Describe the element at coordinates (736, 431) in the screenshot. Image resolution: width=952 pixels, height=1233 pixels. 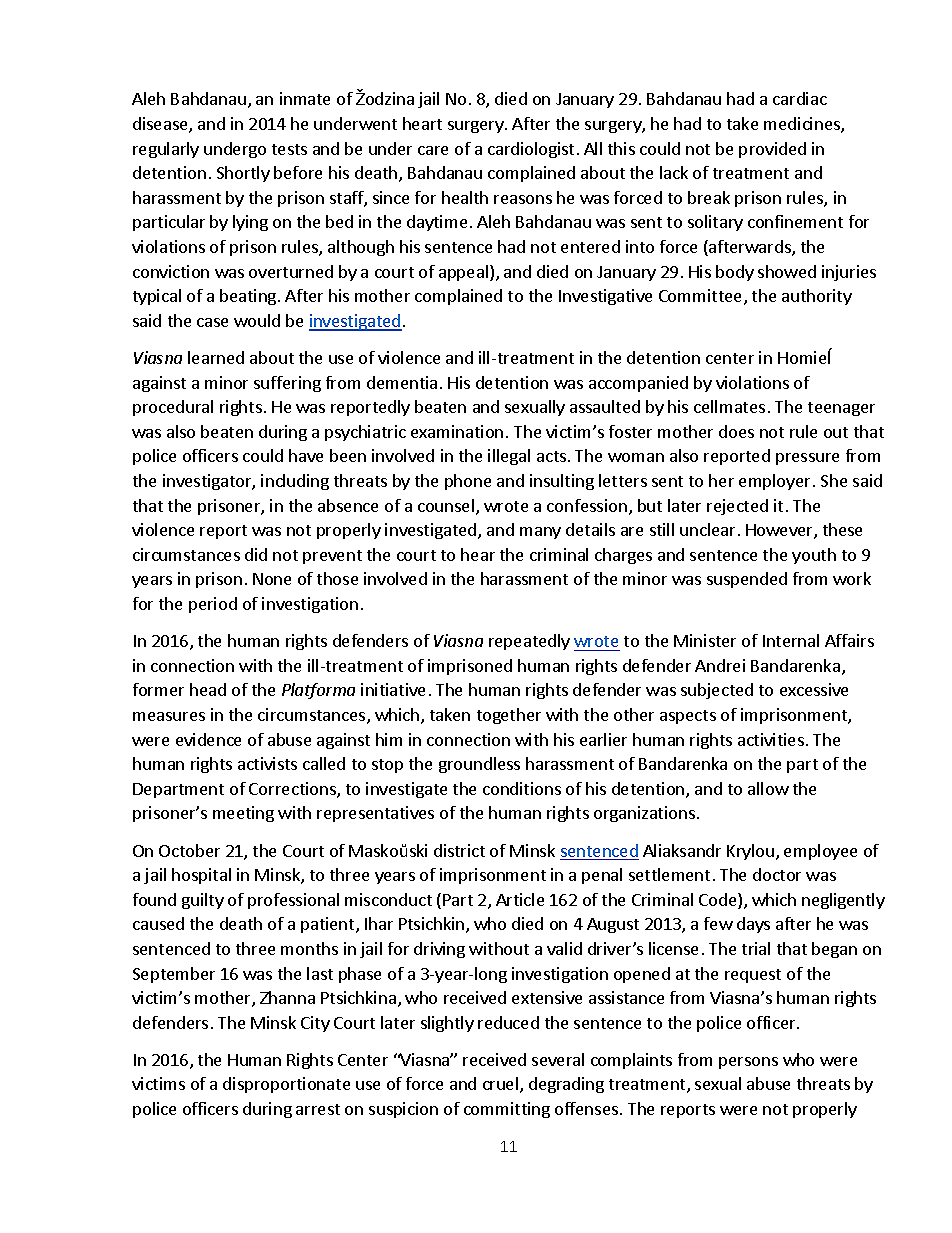
I see `does` at that location.
